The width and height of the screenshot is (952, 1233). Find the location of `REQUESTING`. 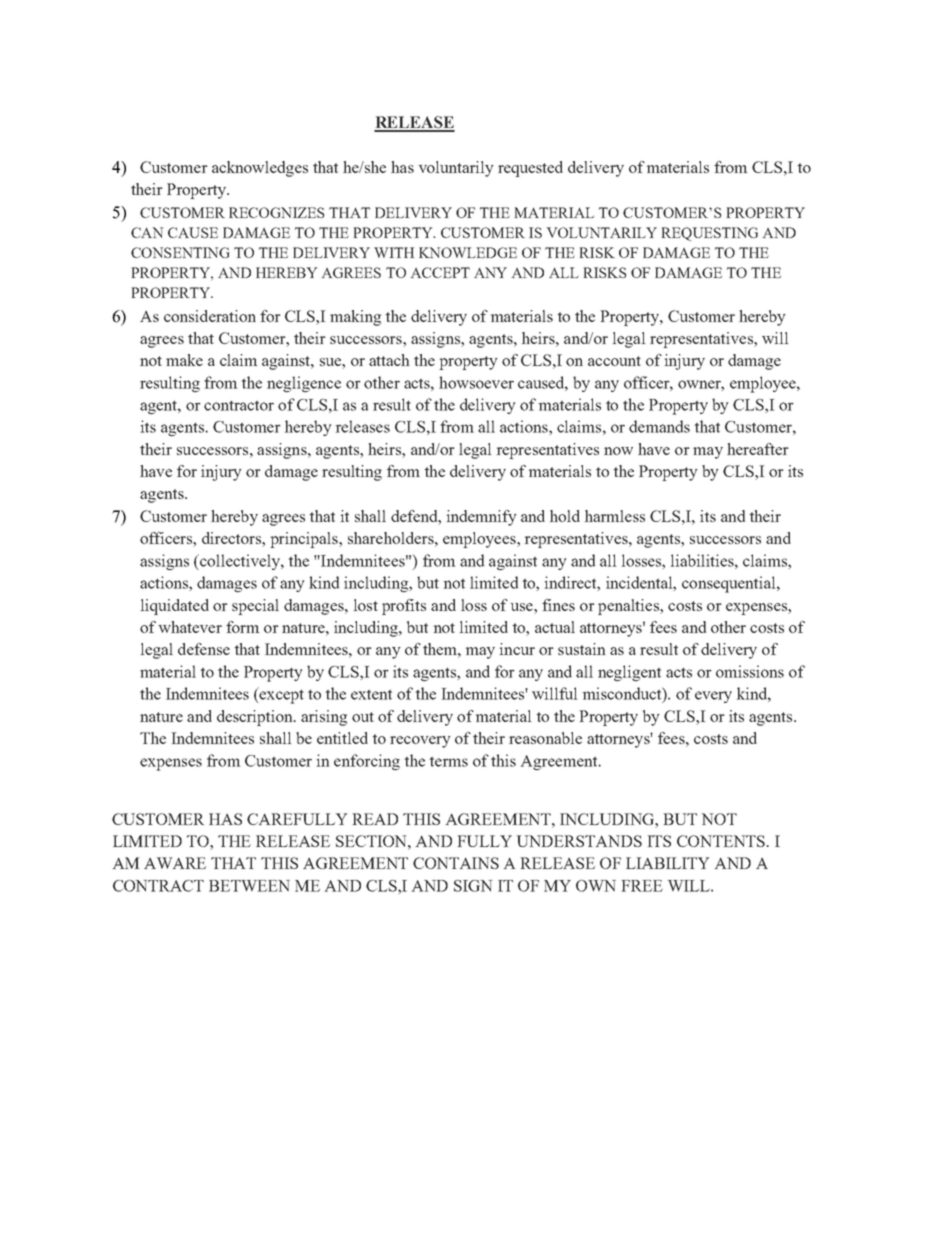

REQUESTING is located at coordinates (710, 234).
